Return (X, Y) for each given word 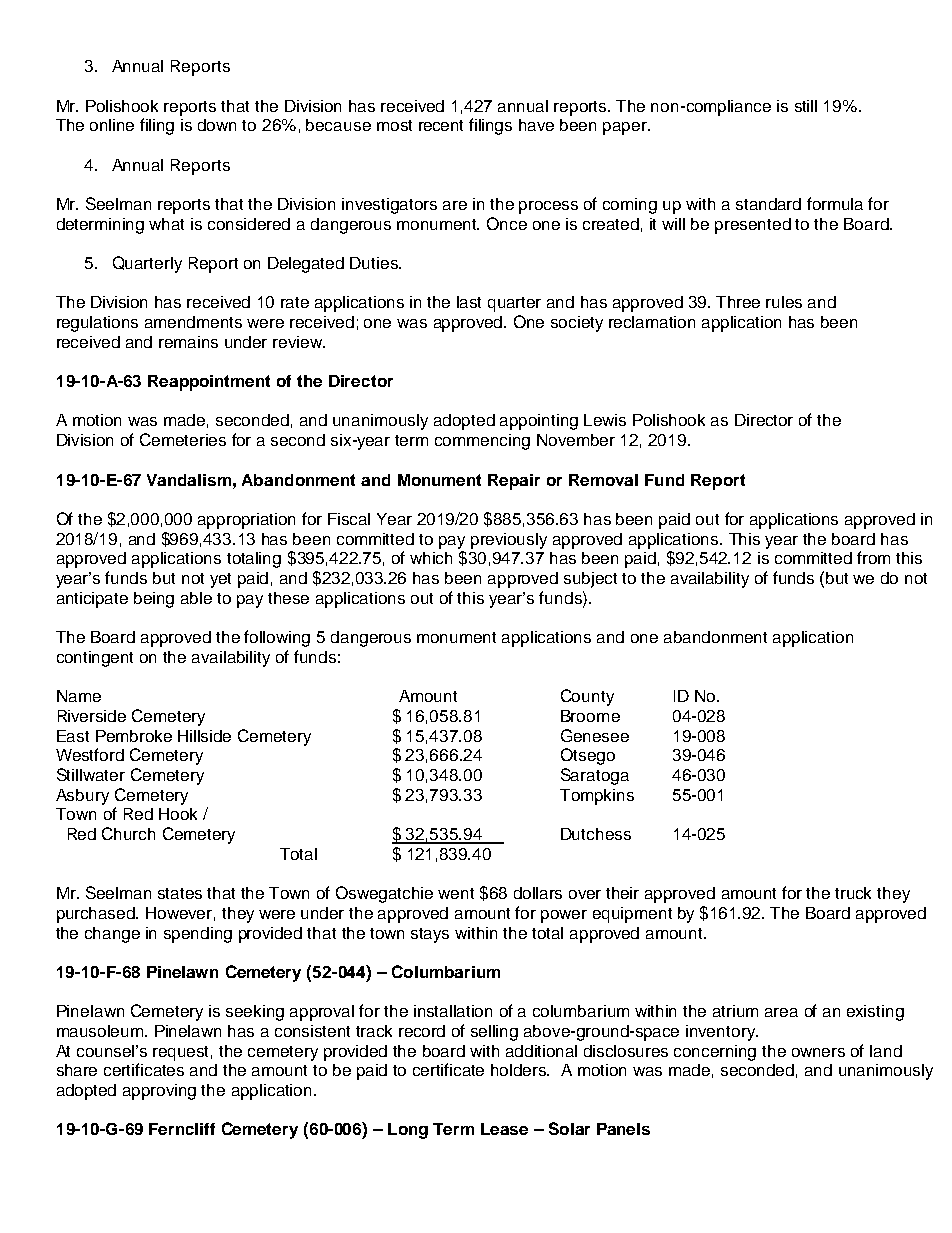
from (873, 557)
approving (159, 1092)
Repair (514, 482)
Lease (504, 1129)
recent (441, 125)
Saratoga (595, 776)
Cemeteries (183, 439)
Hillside (204, 736)
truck (853, 893)
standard (768, 204)
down (217, 125)
